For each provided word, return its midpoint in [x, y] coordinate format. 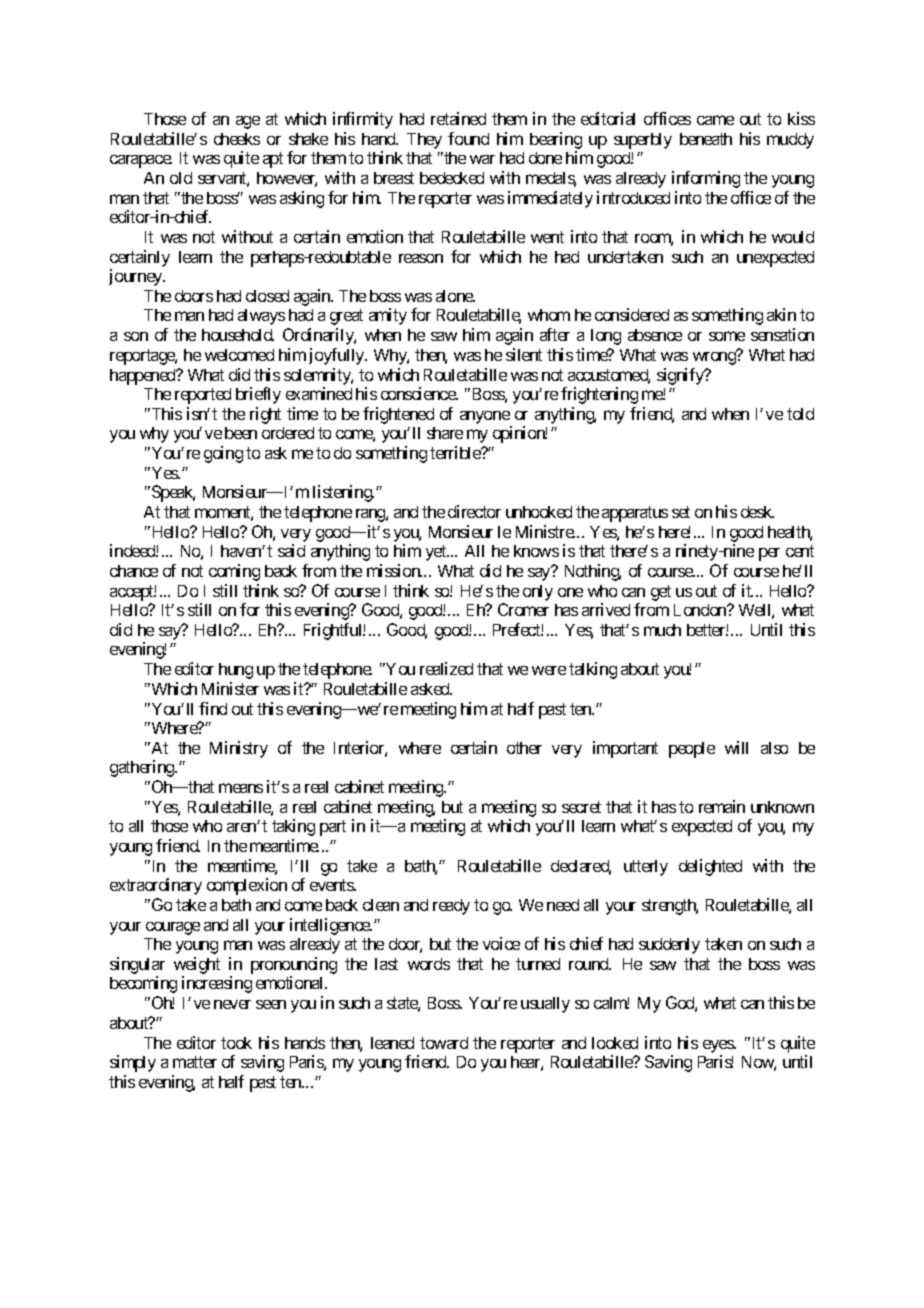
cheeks [237, 139]
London [701, 610]
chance [134, 571]
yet [437, 553]
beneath [706, 139]
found [468, 138]
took [236, 1043]
